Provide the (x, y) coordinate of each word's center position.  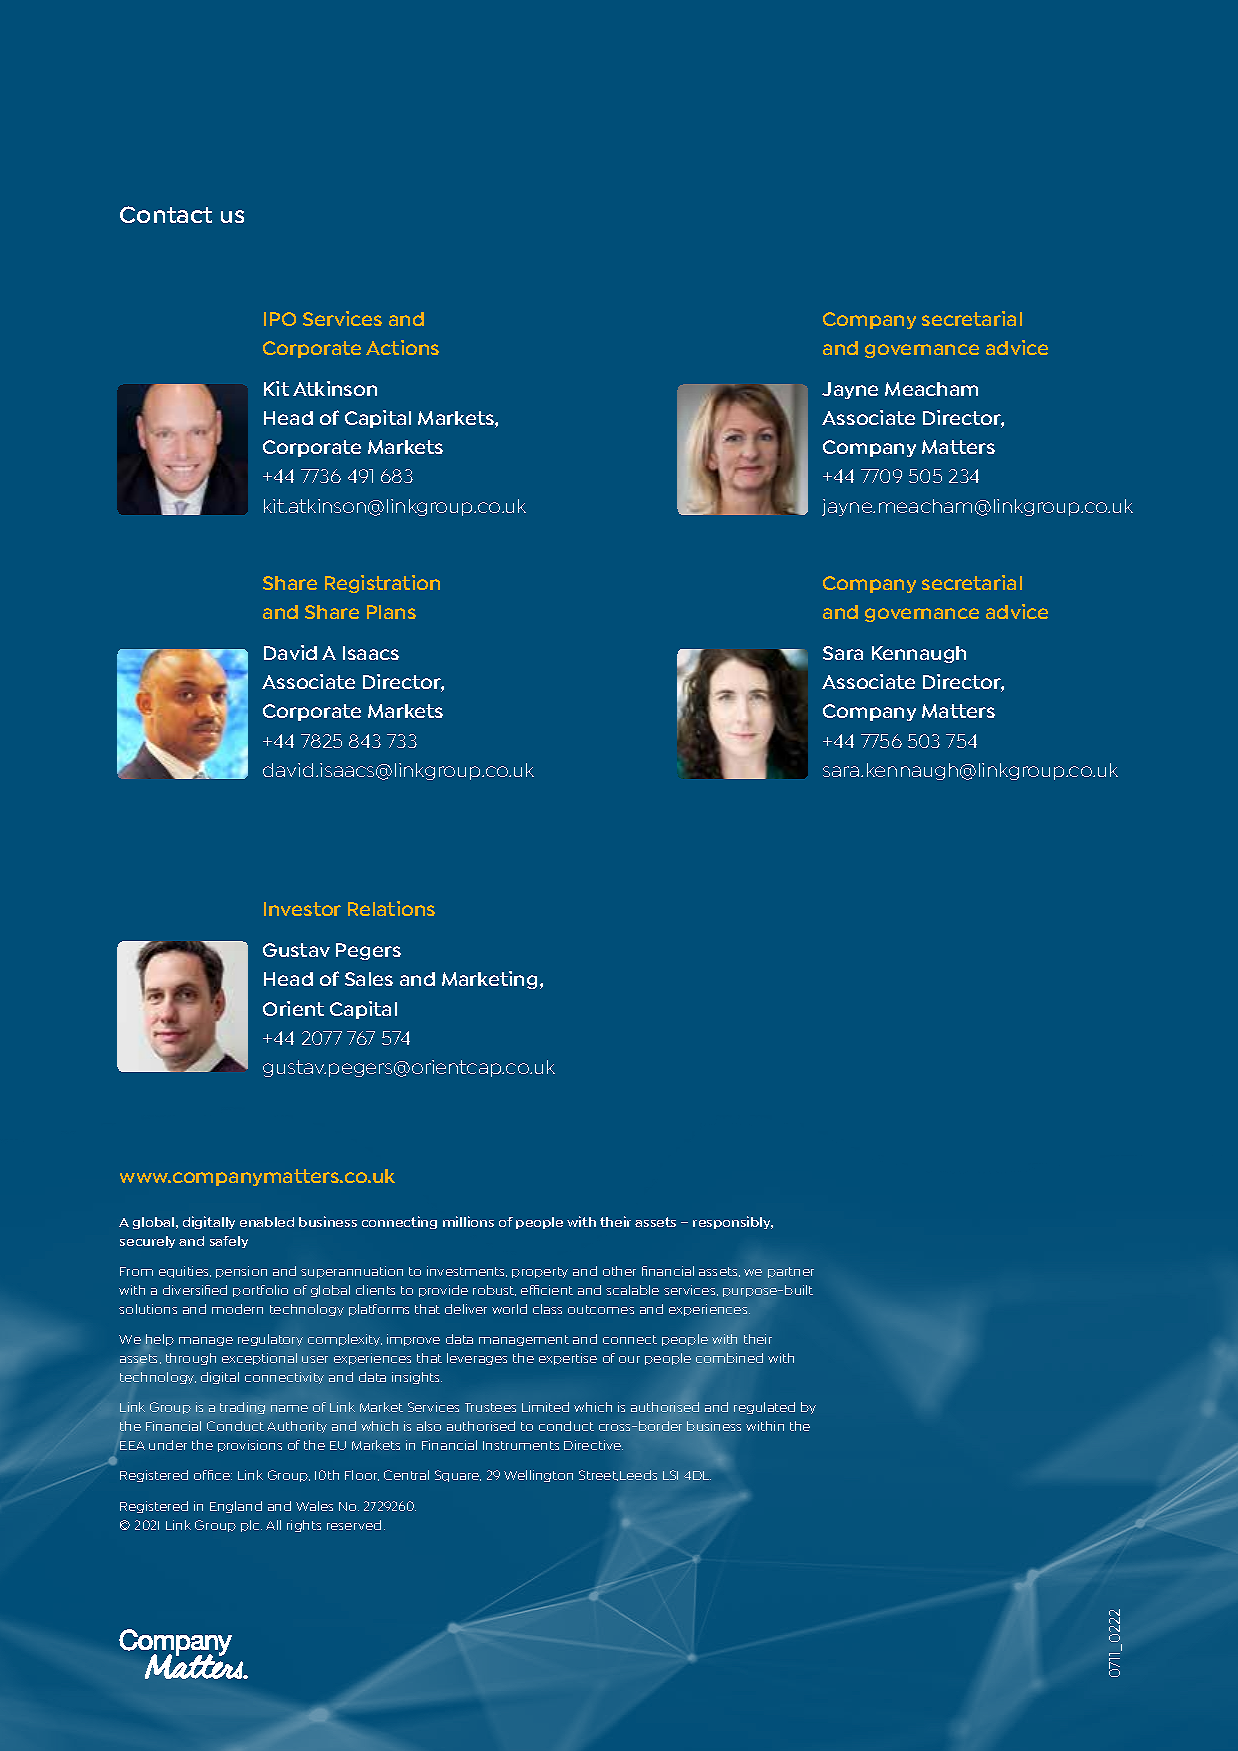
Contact (166, 214)
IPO (280, 319)
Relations (391, 908)
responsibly (733, 1222)
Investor (302, 909)
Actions (402, 347)
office (213, 1475)
